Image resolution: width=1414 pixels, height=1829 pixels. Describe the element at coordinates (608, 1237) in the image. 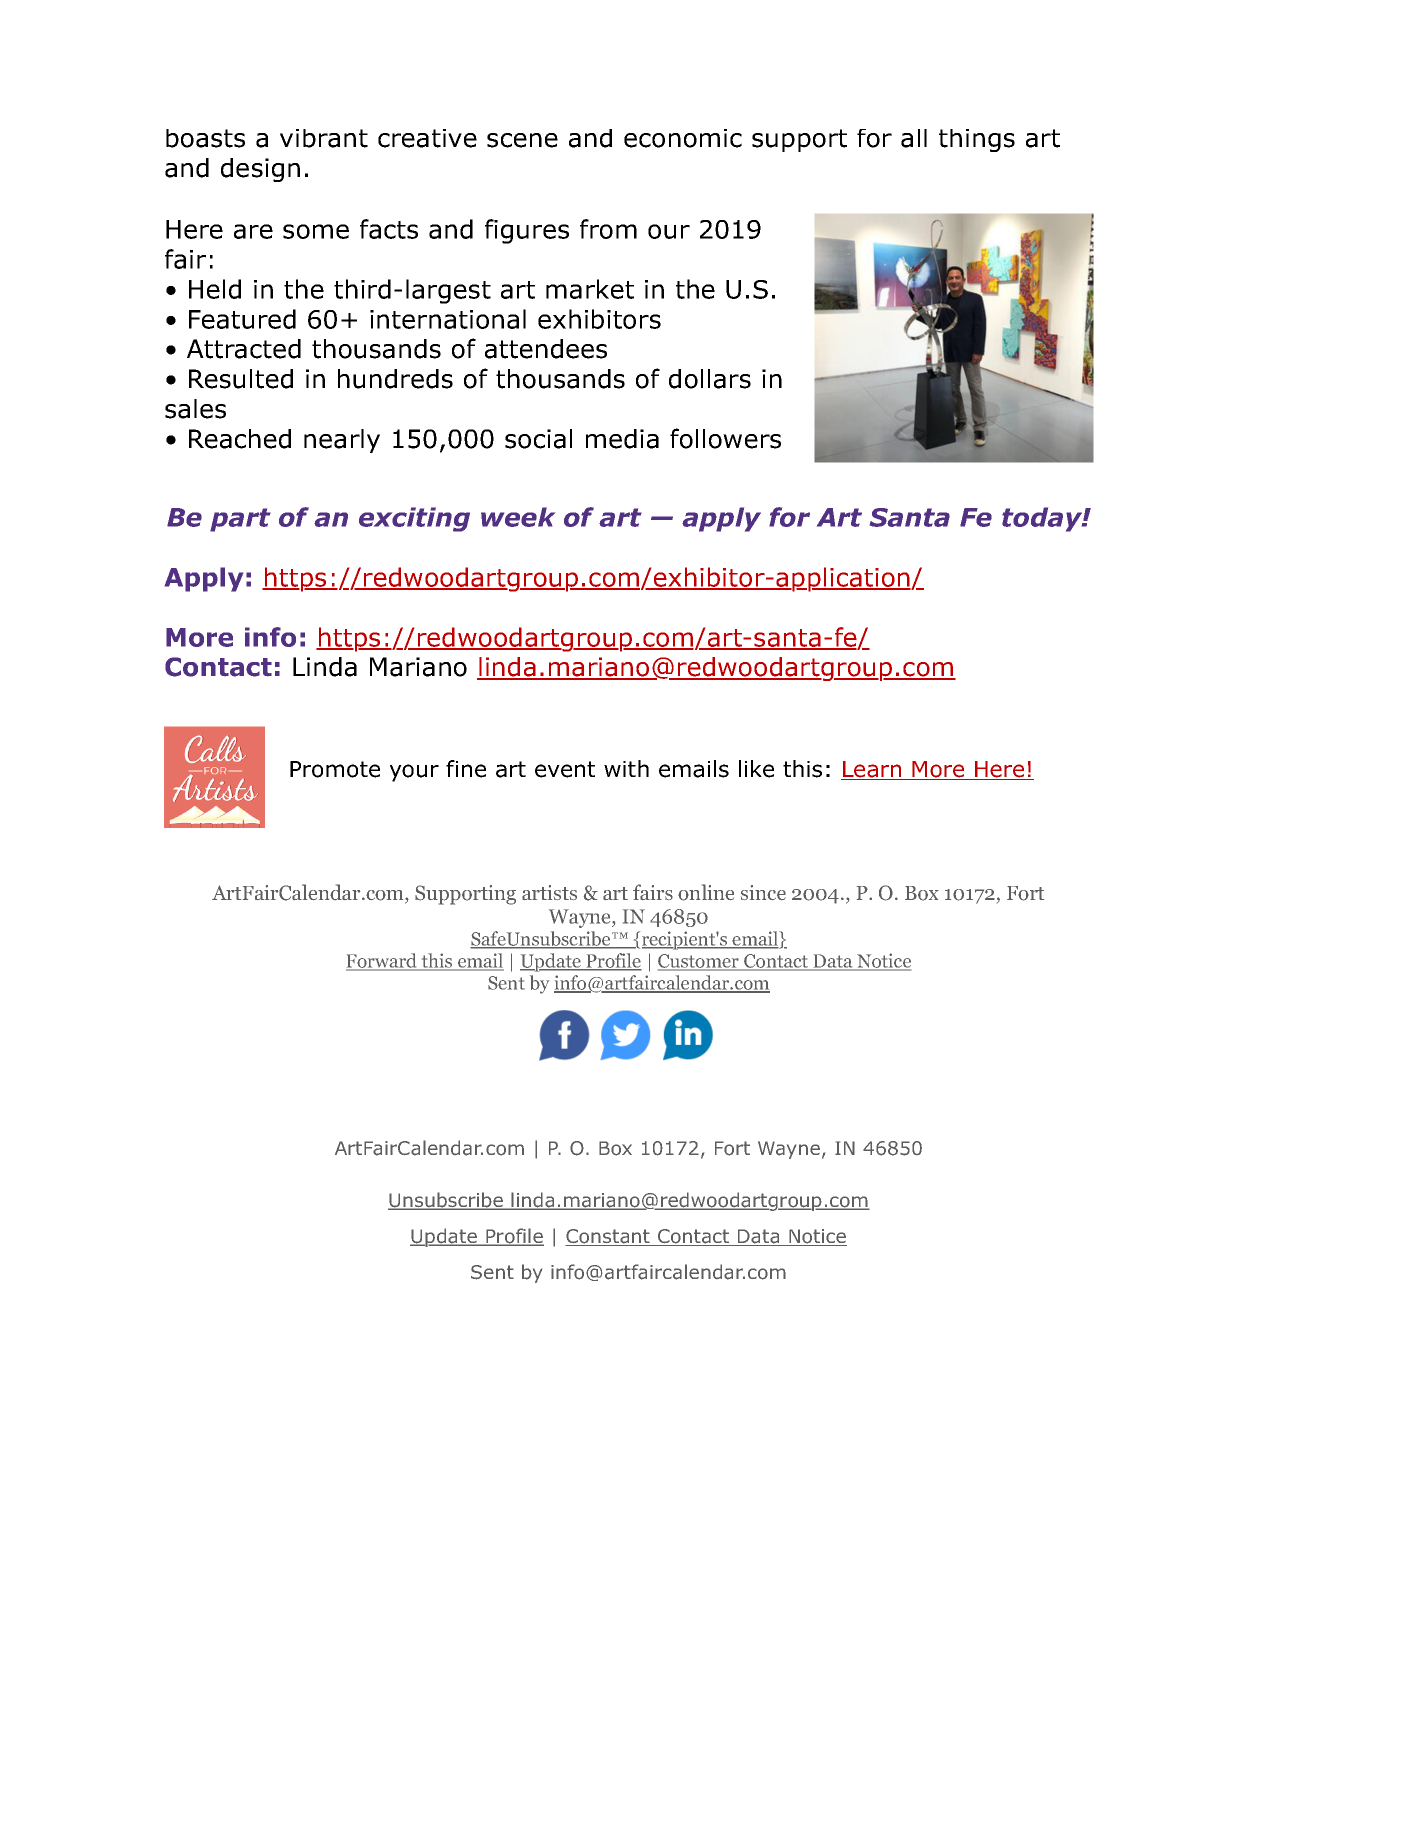

I see `Constant` at that location.
